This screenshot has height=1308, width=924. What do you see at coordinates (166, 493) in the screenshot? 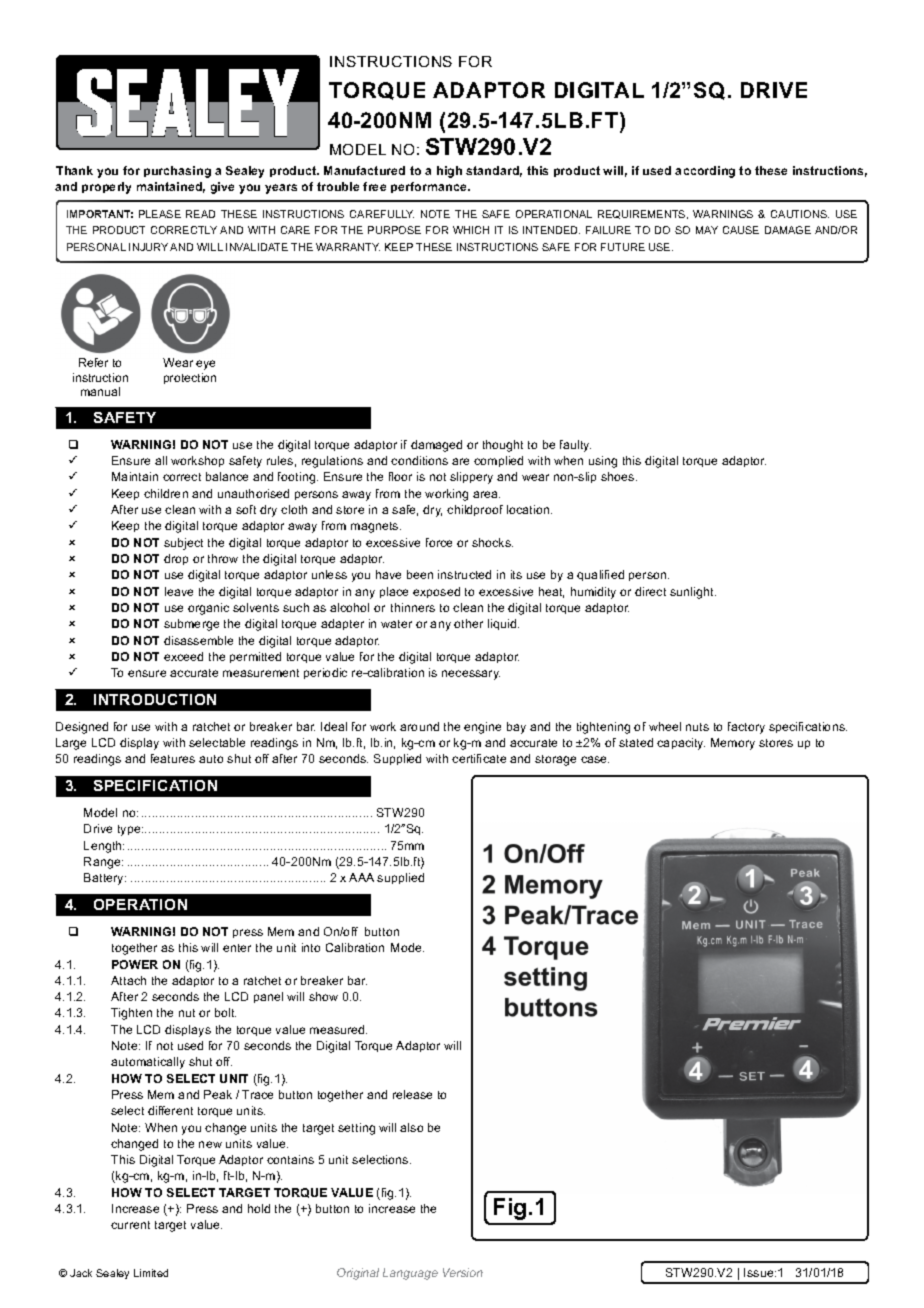
I see `children` at bounding box center [166, 493].
